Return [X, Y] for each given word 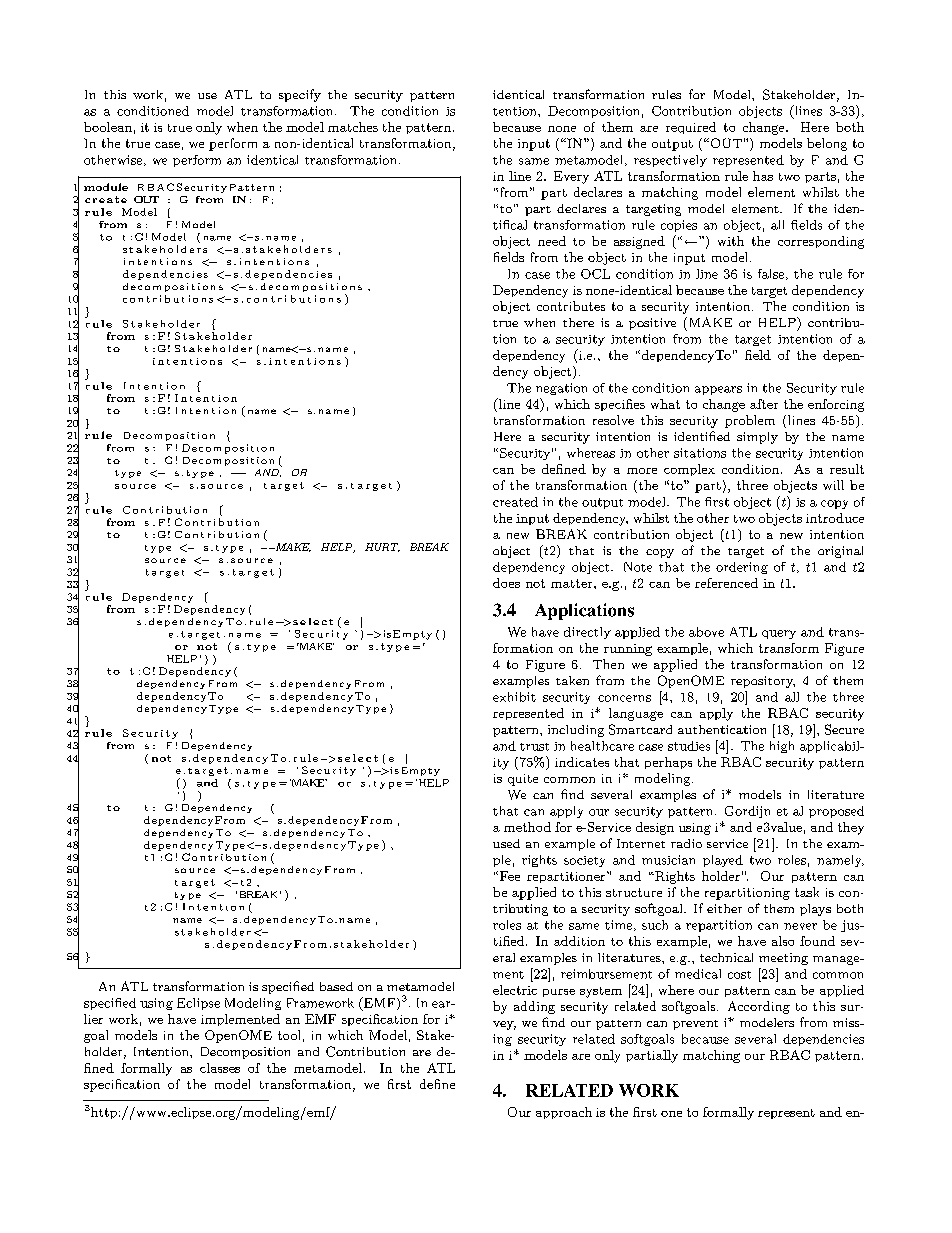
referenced [726, 583]
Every [571, 177]
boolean [108, 127]
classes [220, 1068]
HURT [382, 547]
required [691, 128]
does [506, 583]
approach [564, 1113]
